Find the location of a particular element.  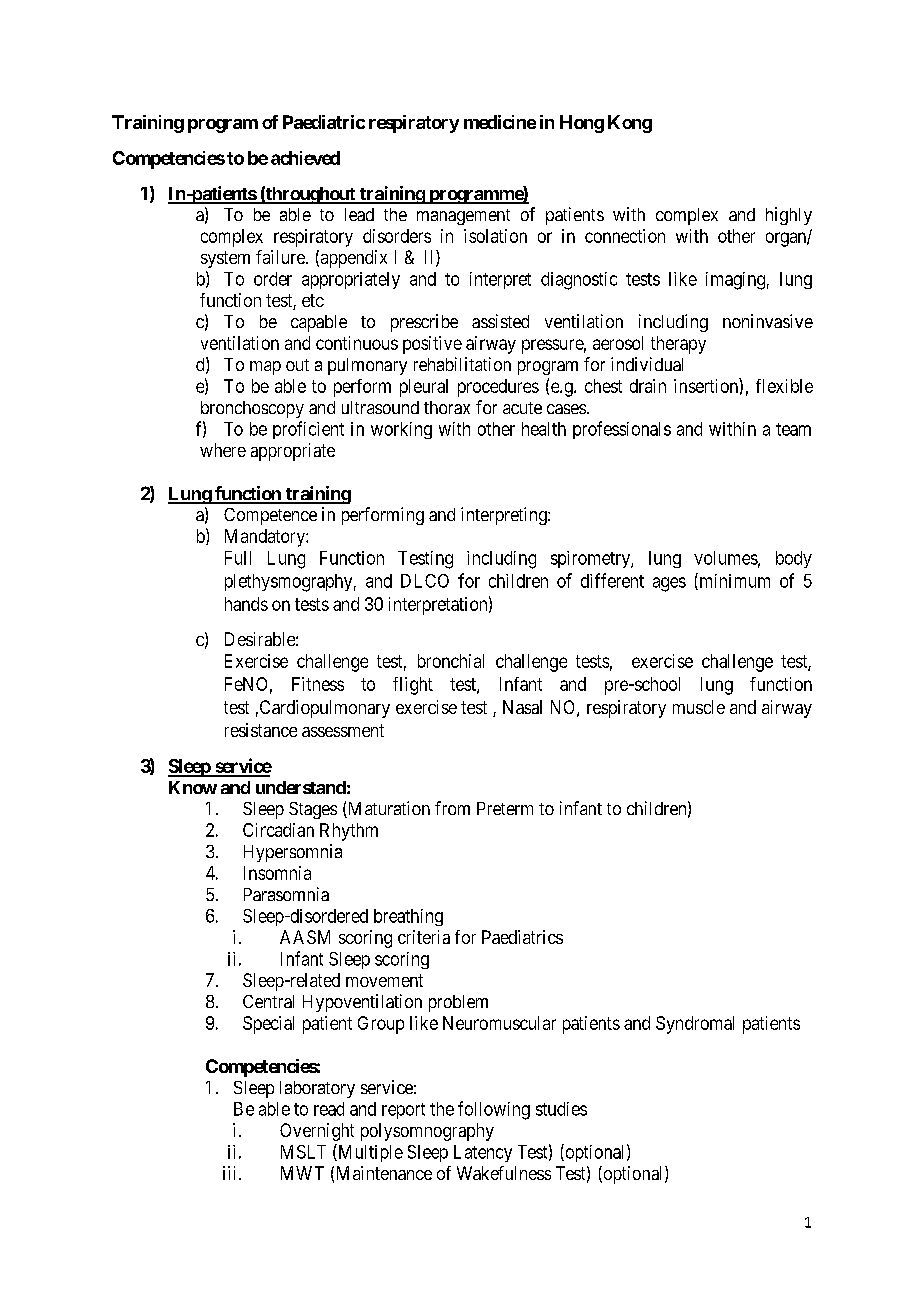

MSLT is located at coordinates (303, 1152).
